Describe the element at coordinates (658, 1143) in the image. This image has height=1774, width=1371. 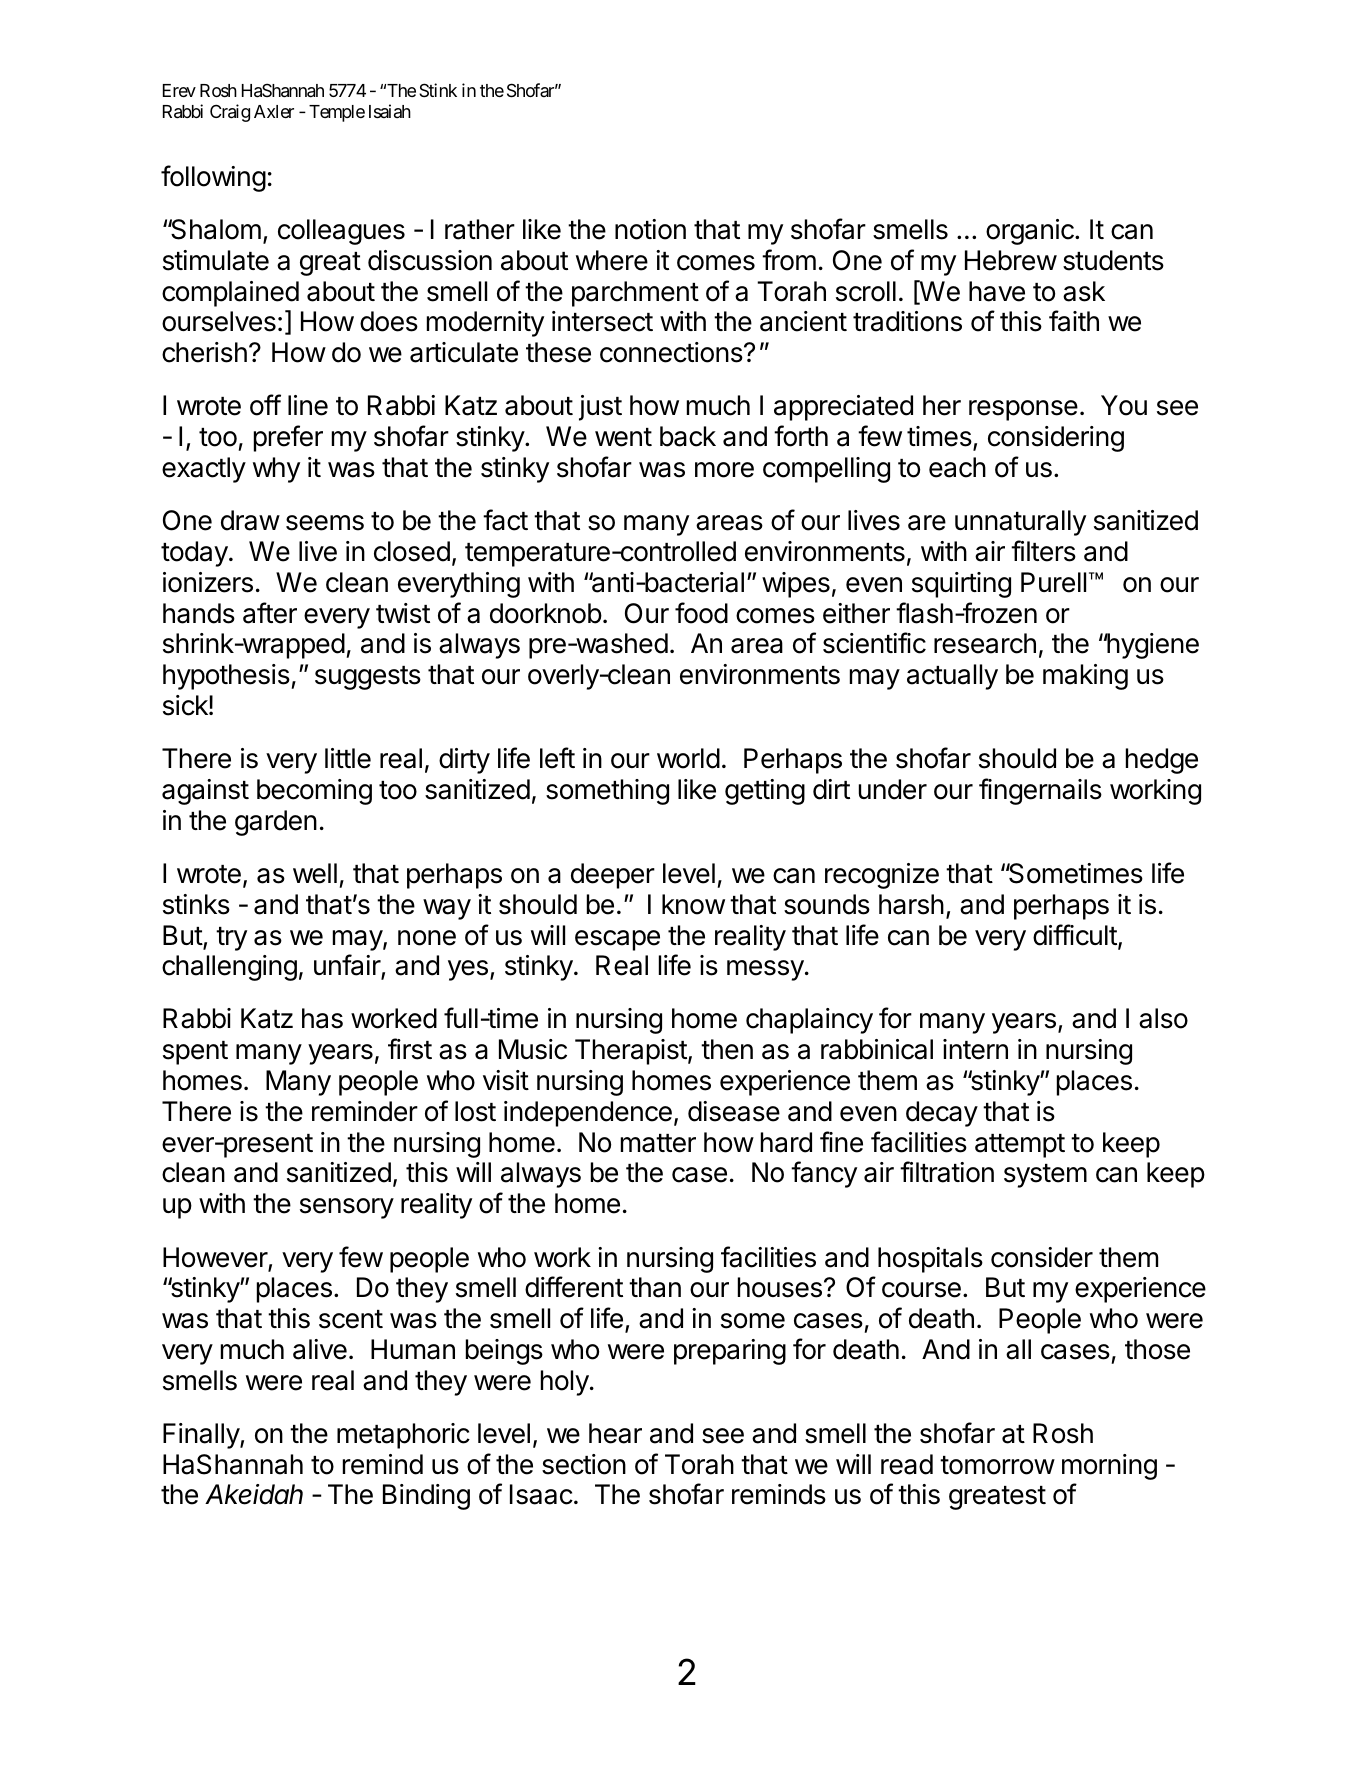
I see `matter` at that location.
